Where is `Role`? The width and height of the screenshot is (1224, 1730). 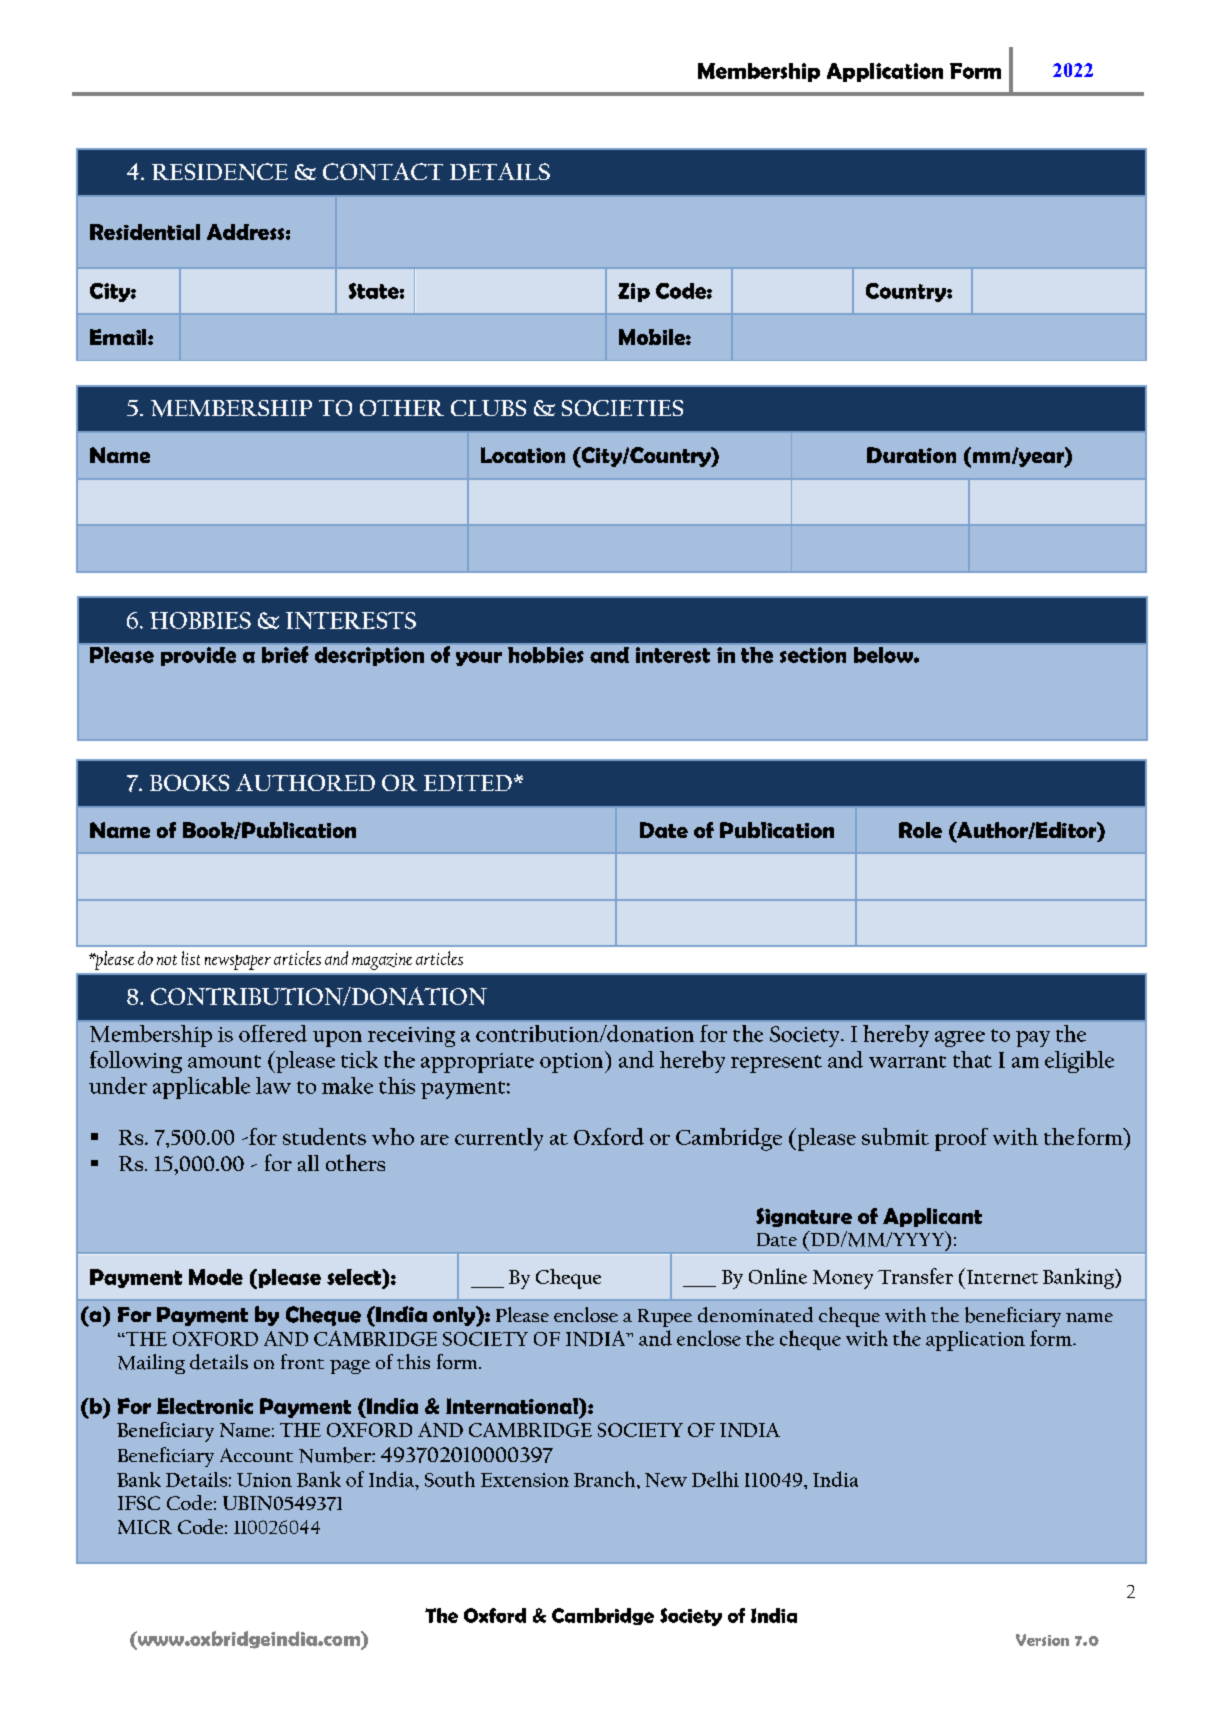 Role is located at coordinates (920, 830).
